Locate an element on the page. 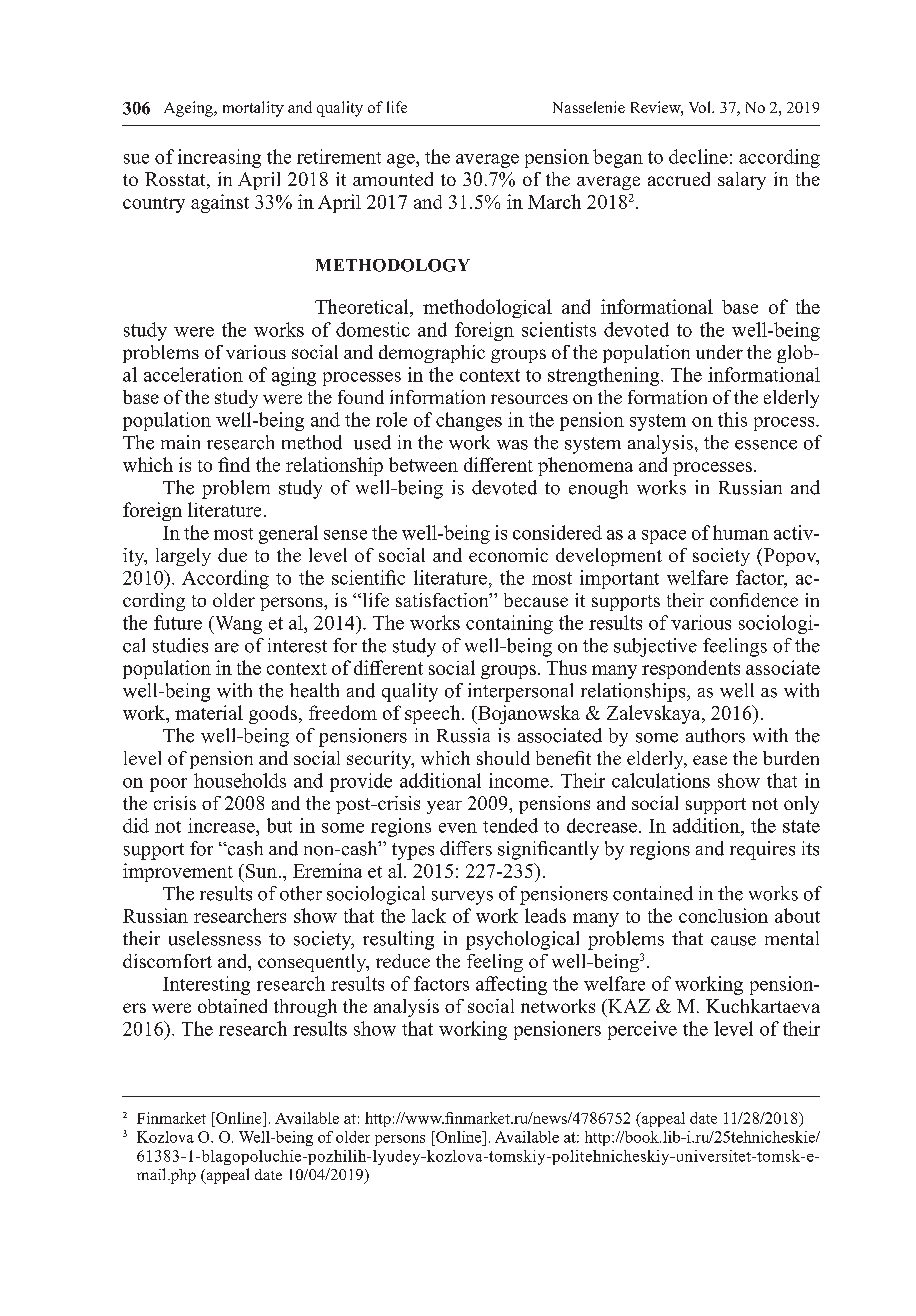  perceive is located at coordinates (642, 1030).
